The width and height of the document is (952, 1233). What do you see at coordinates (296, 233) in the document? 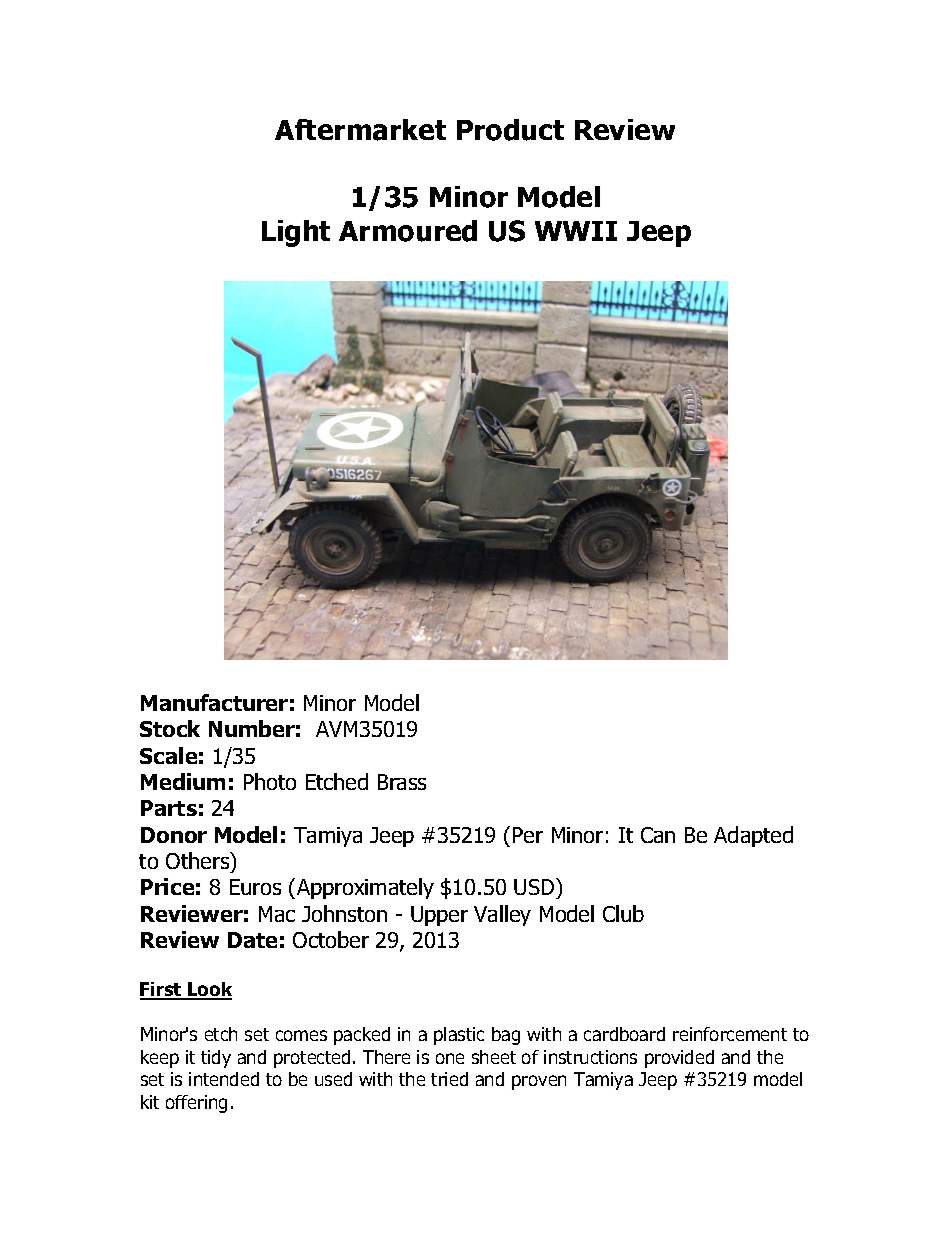
I see `Light` at bounding box center [296, 233].
